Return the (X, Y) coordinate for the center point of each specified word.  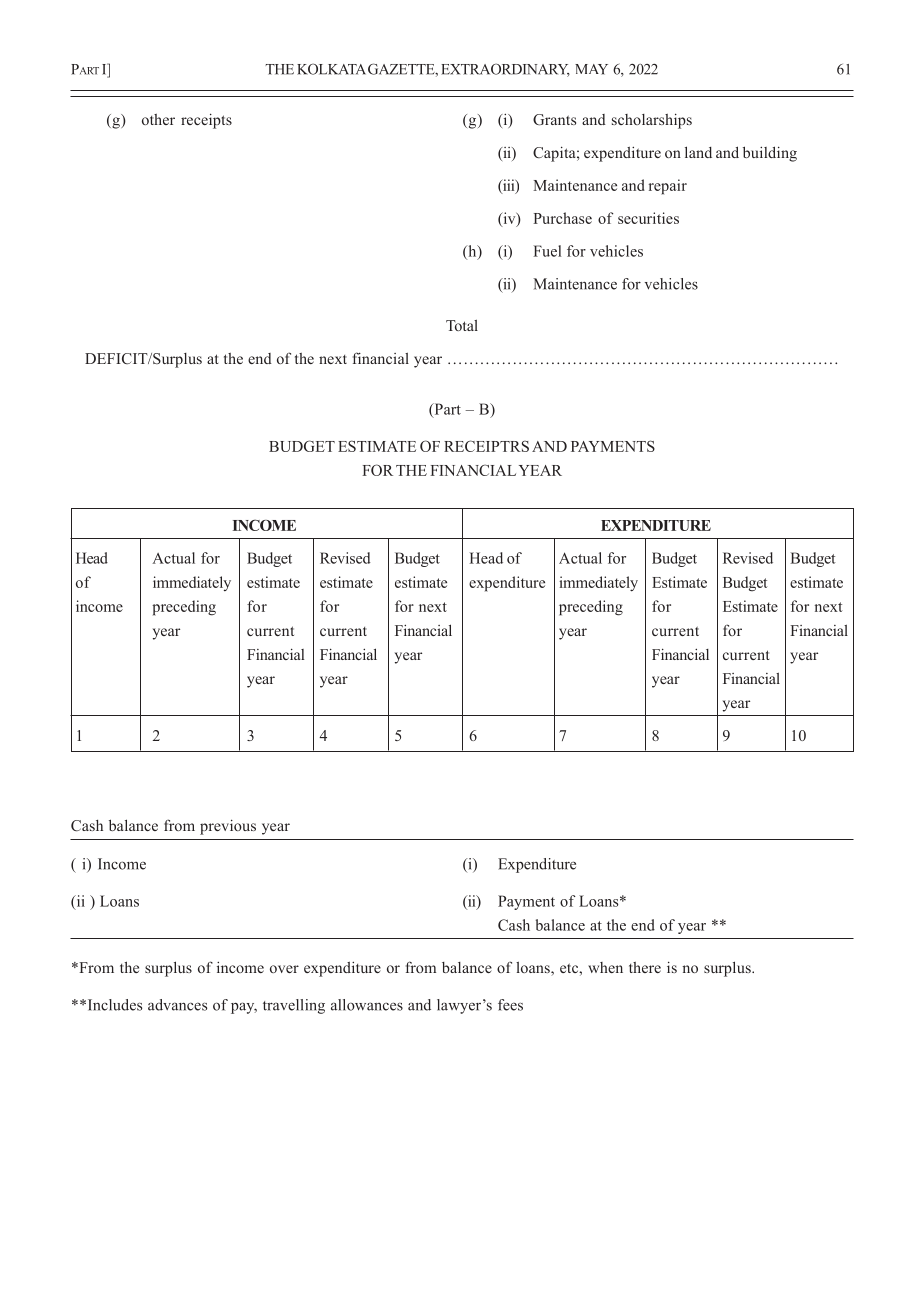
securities (648, 218)
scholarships (652, 121)
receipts (206, 121)
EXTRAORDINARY (505, 70)
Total (462, 325)
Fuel (547, 251)
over (284, 969)
